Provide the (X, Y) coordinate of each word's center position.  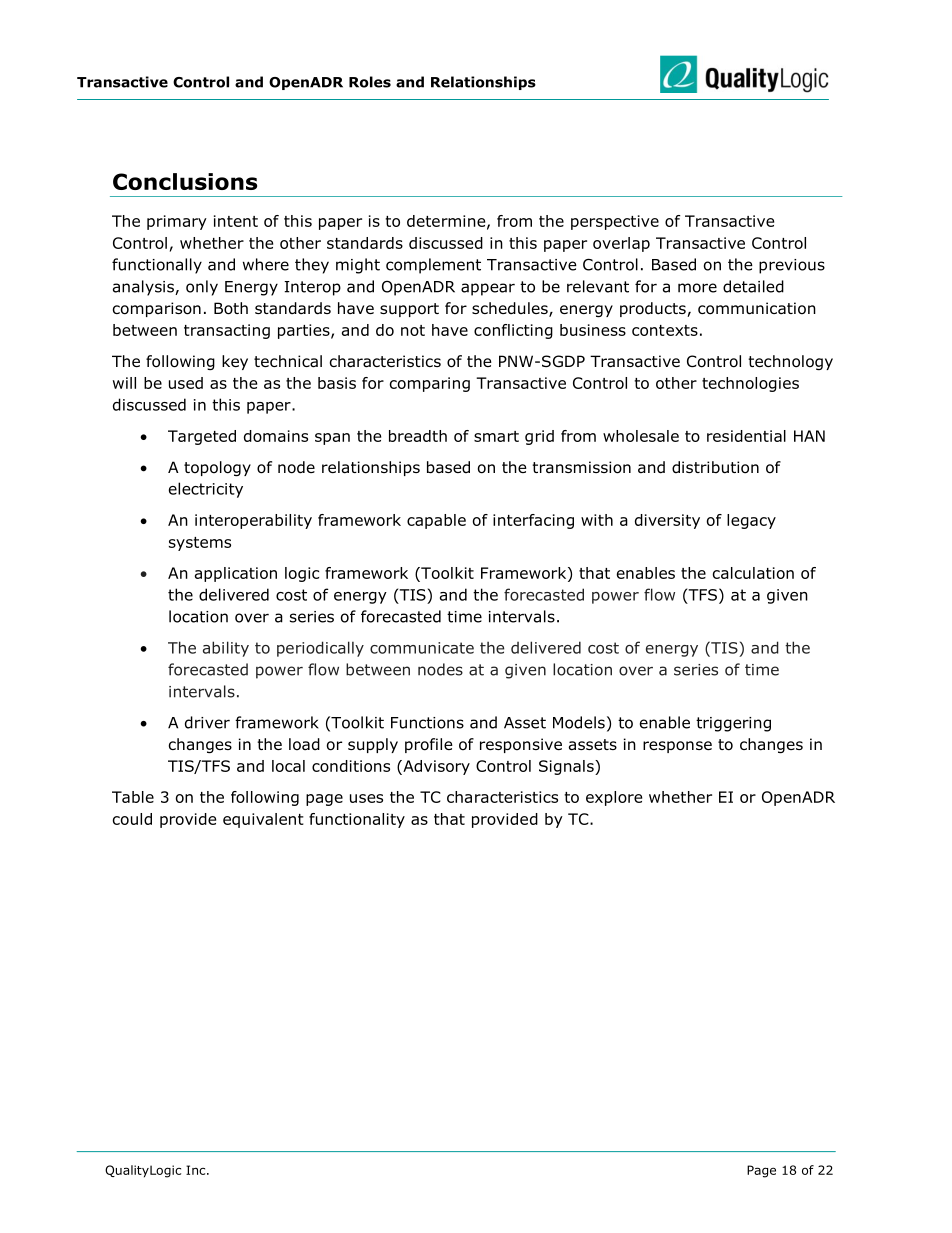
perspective (615, 222)
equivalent (263, 820)
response (677, 747)
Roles (370, 82)
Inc (197, 1170)
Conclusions (185, 181)
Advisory (435, 767)
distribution (715, 467)
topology (217, 468)
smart (496, 436)
